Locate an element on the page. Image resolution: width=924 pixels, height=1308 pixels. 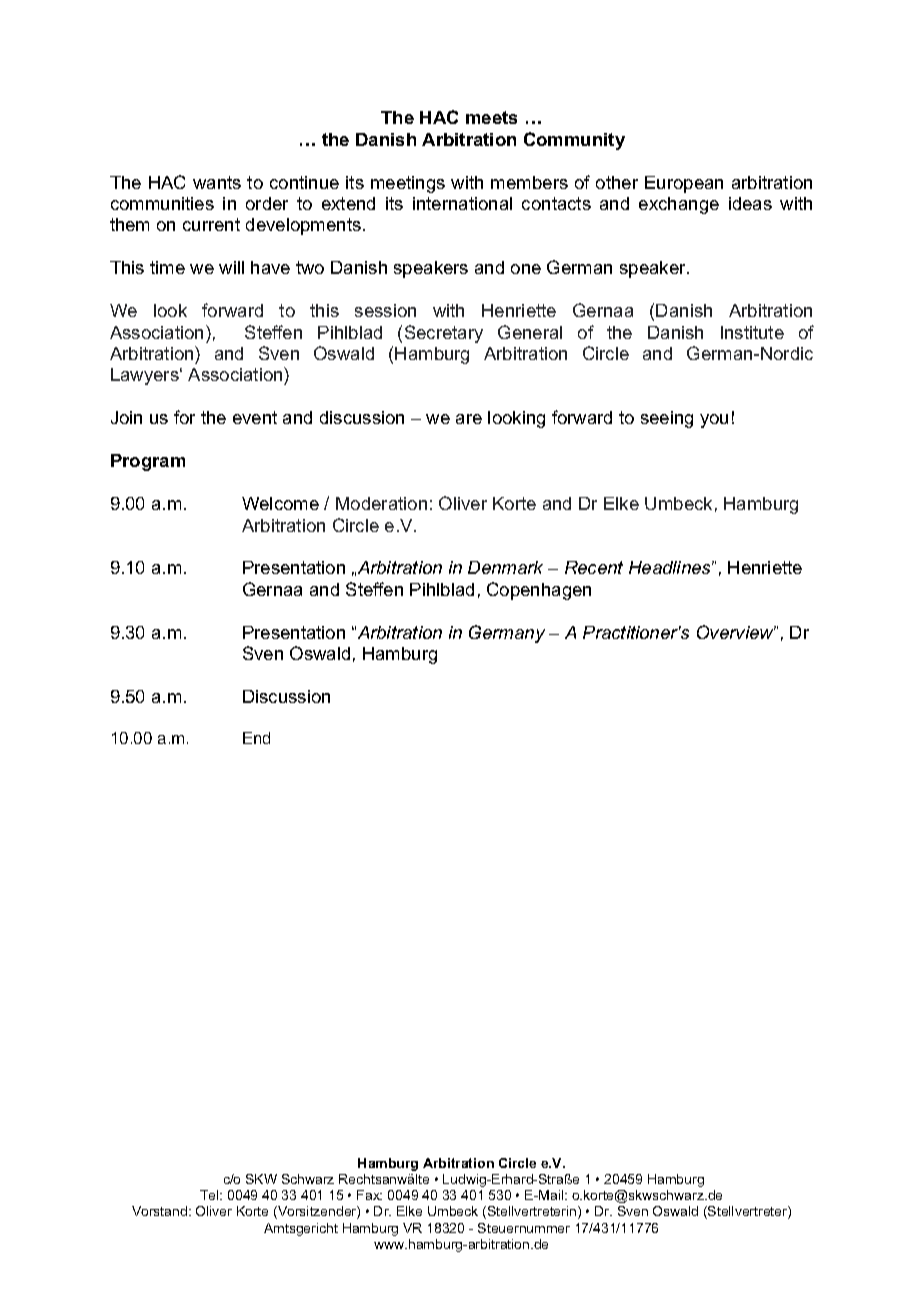
Fax is located at coordinates (369, 1195).
